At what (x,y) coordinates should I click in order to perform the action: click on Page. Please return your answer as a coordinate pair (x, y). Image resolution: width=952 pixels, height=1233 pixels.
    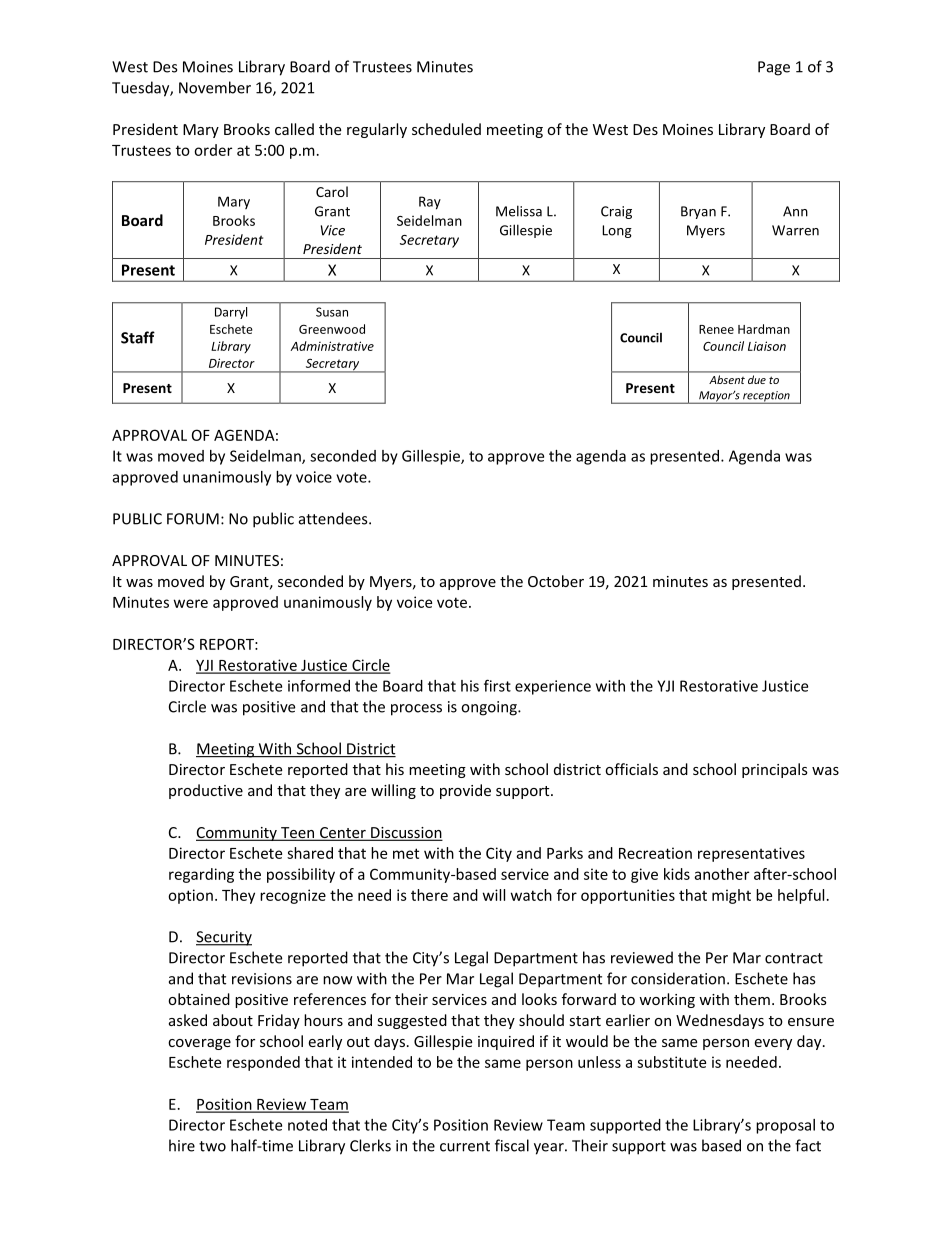
    Looking at the image, I should click on (774, 68).
